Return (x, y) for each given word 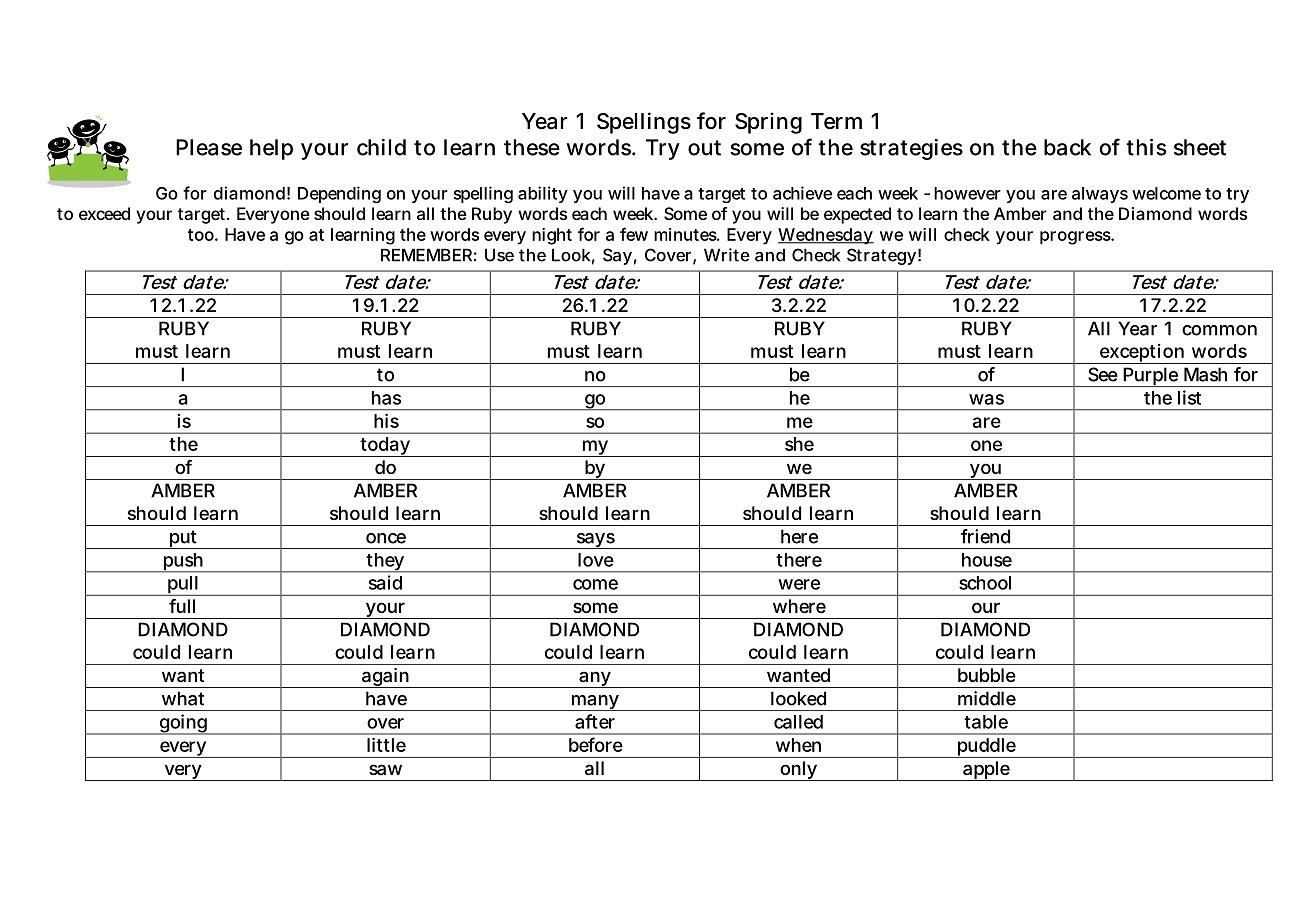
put (184, 539)
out (704, 148)
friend (985, 536)
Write (727, 255)
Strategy (881, 256)
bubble (987, 675)
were (799, 584)
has (386, 398)
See (1103, 374)
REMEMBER (426, 255)
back (1067, 147)
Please (209, 147)
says (595, 541)
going (183, 724)
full (182, 606)
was (986, 399)
